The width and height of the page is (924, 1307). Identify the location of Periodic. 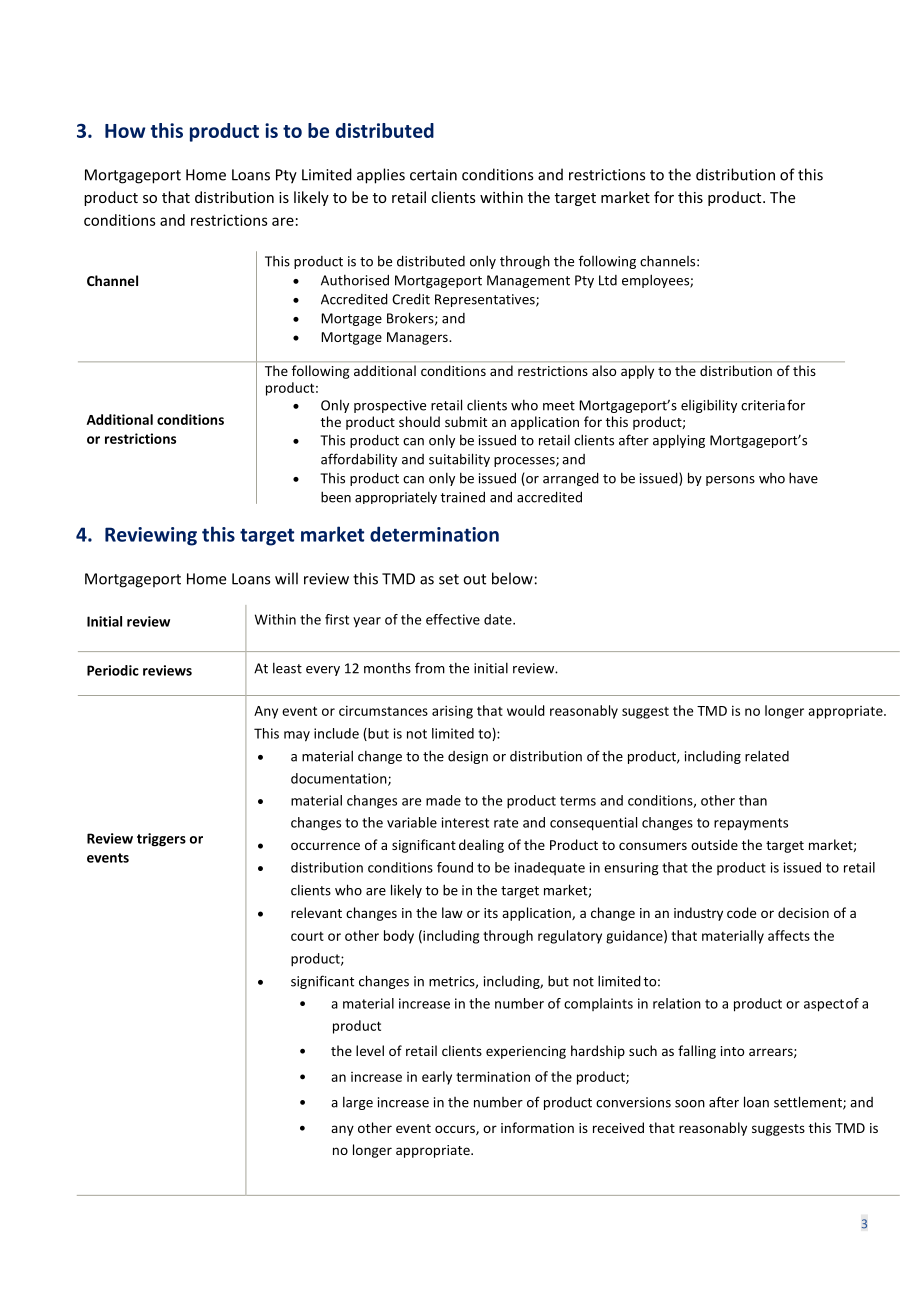
(113, 670).
